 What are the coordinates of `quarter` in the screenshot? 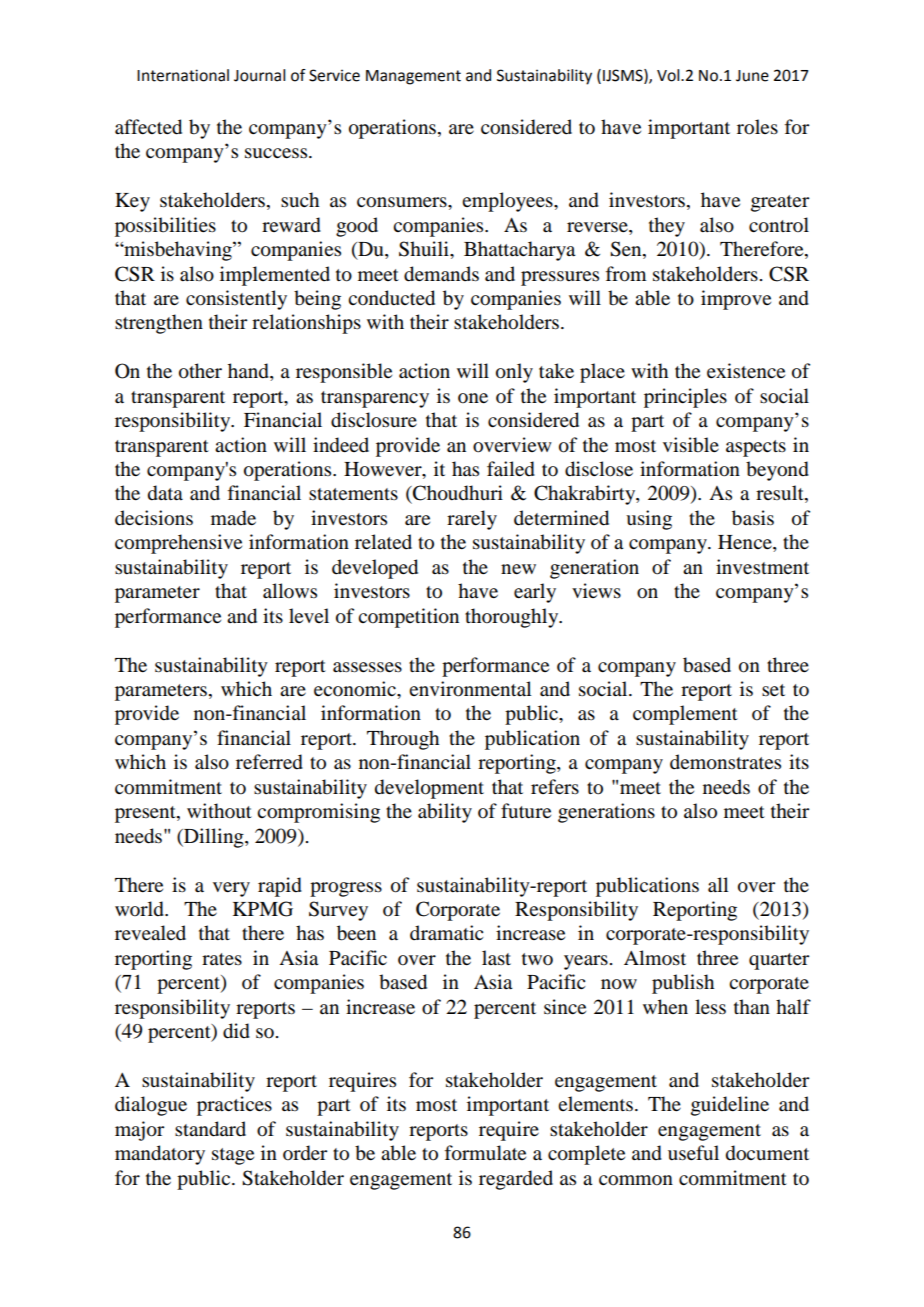 It's located at (779, 961).
